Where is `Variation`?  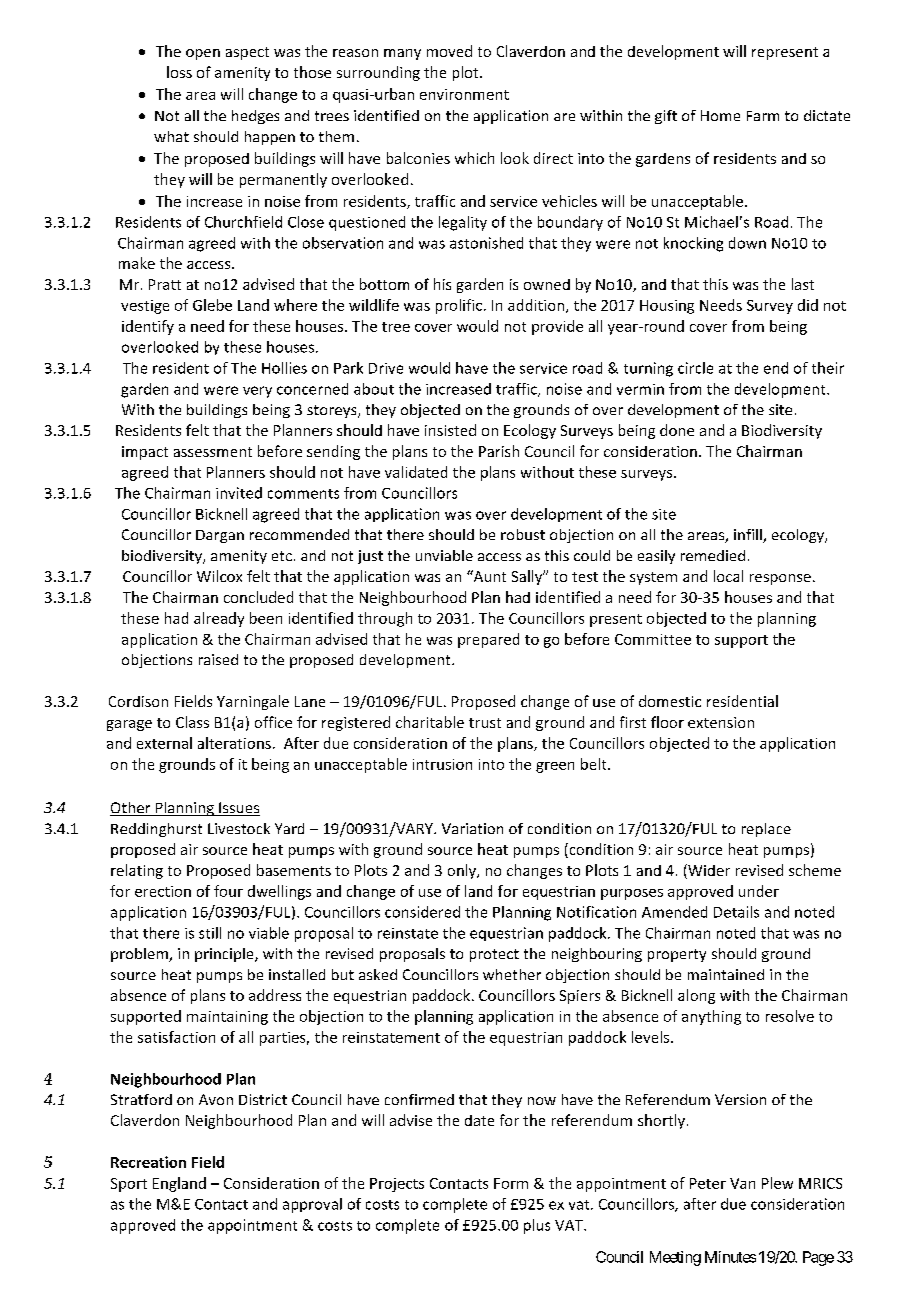 Variation is located at coordinates (472, 828).
